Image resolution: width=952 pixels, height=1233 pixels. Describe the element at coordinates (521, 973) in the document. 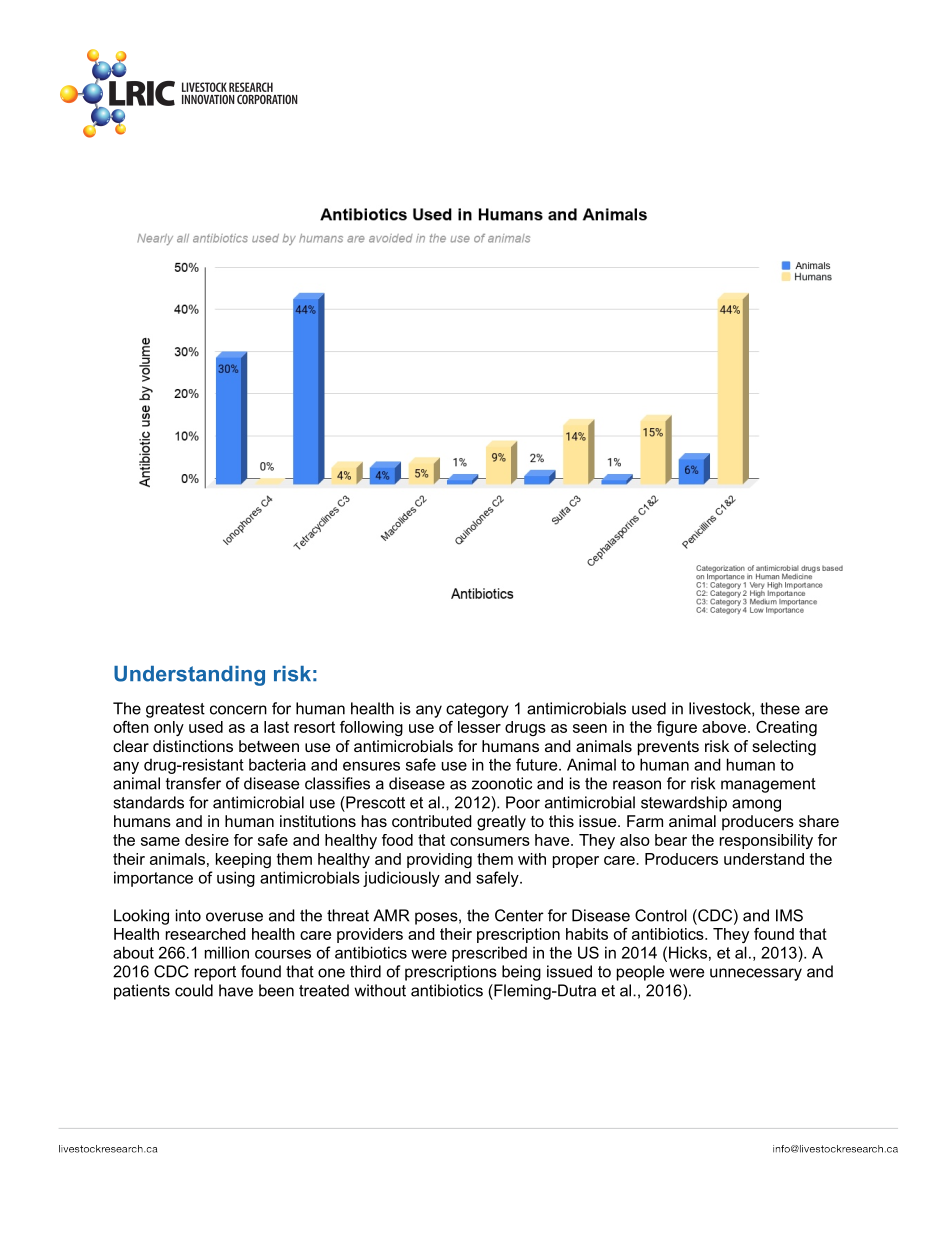

I see `being` at that location.
